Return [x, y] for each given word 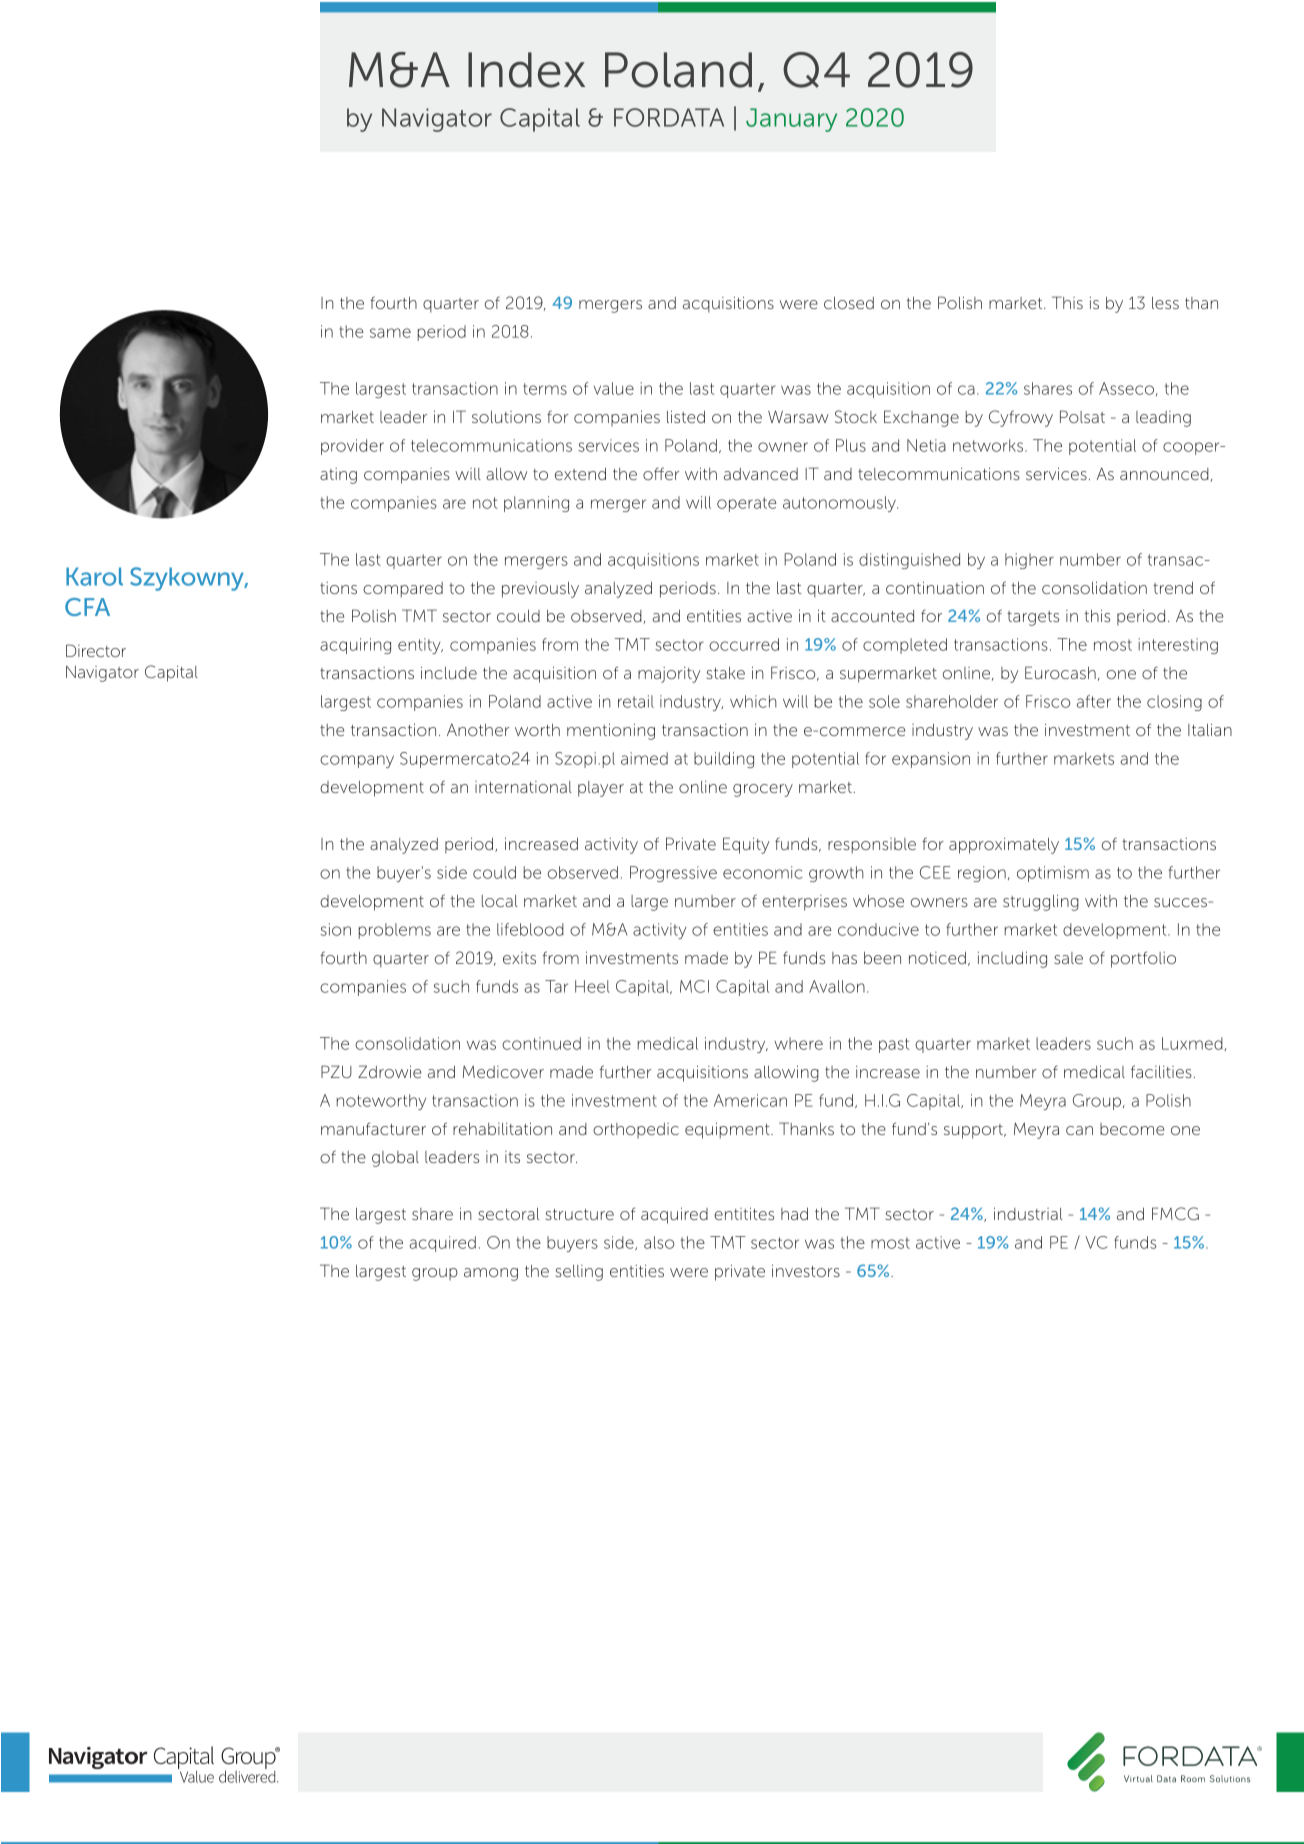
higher [1029, 561]
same [390, 333]
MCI [694, 986]
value [614, 388]
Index [526, 70]
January [791, 120]
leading [1163, 419]
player [601, 789]
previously [540, 590]
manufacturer [373, 1128]
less [1165, 303]
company [357, 761]
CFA [87, 607]
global [395, 1159]
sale [1068, 958]
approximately [1004, 846]
